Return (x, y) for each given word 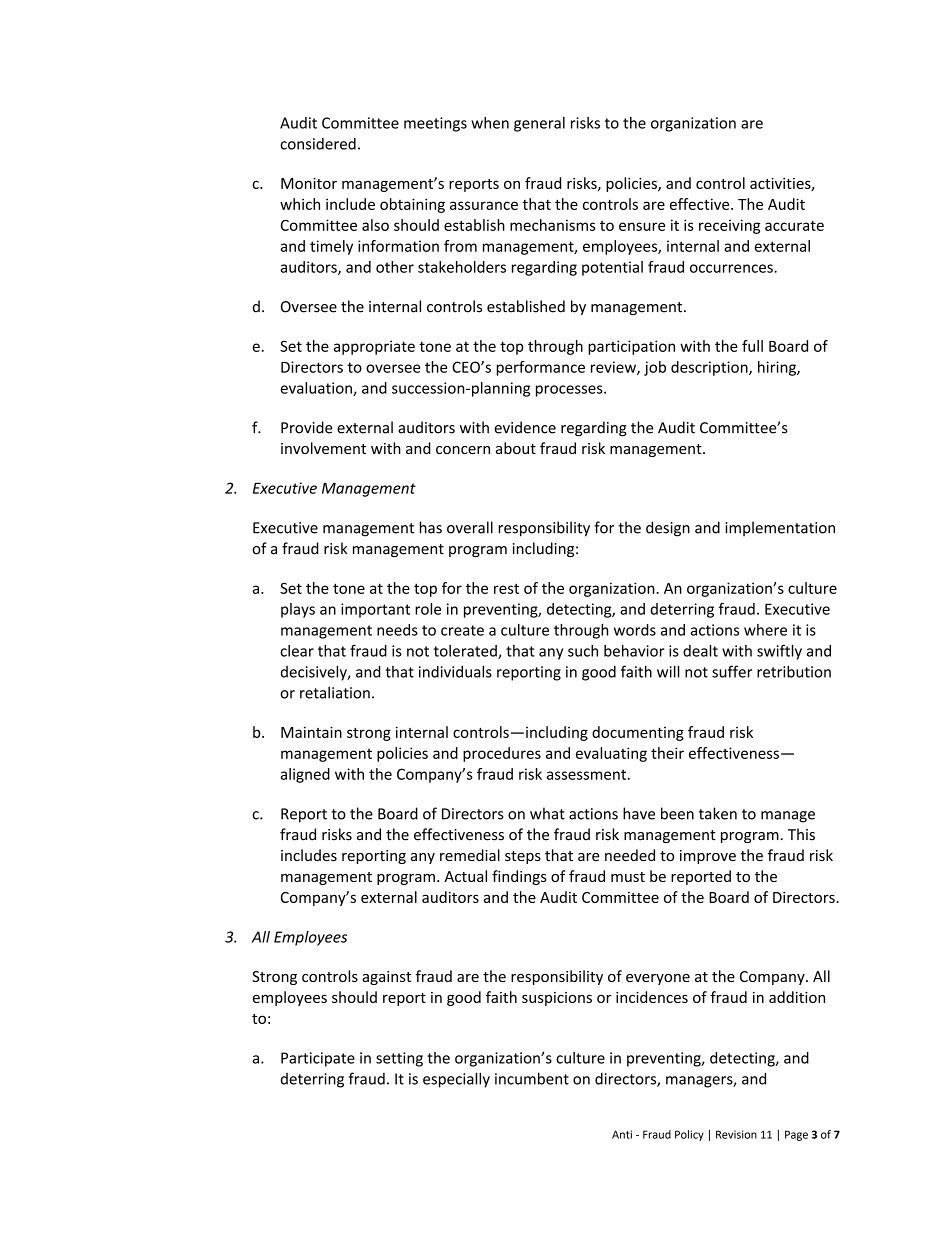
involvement (323, 448)
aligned (305, 775)
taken (718, 813)
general (539, 124)
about (516, 448)
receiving (729, 226)
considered (318, 144)
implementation (780, 528)
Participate (318, 1059)
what (547, 813)
